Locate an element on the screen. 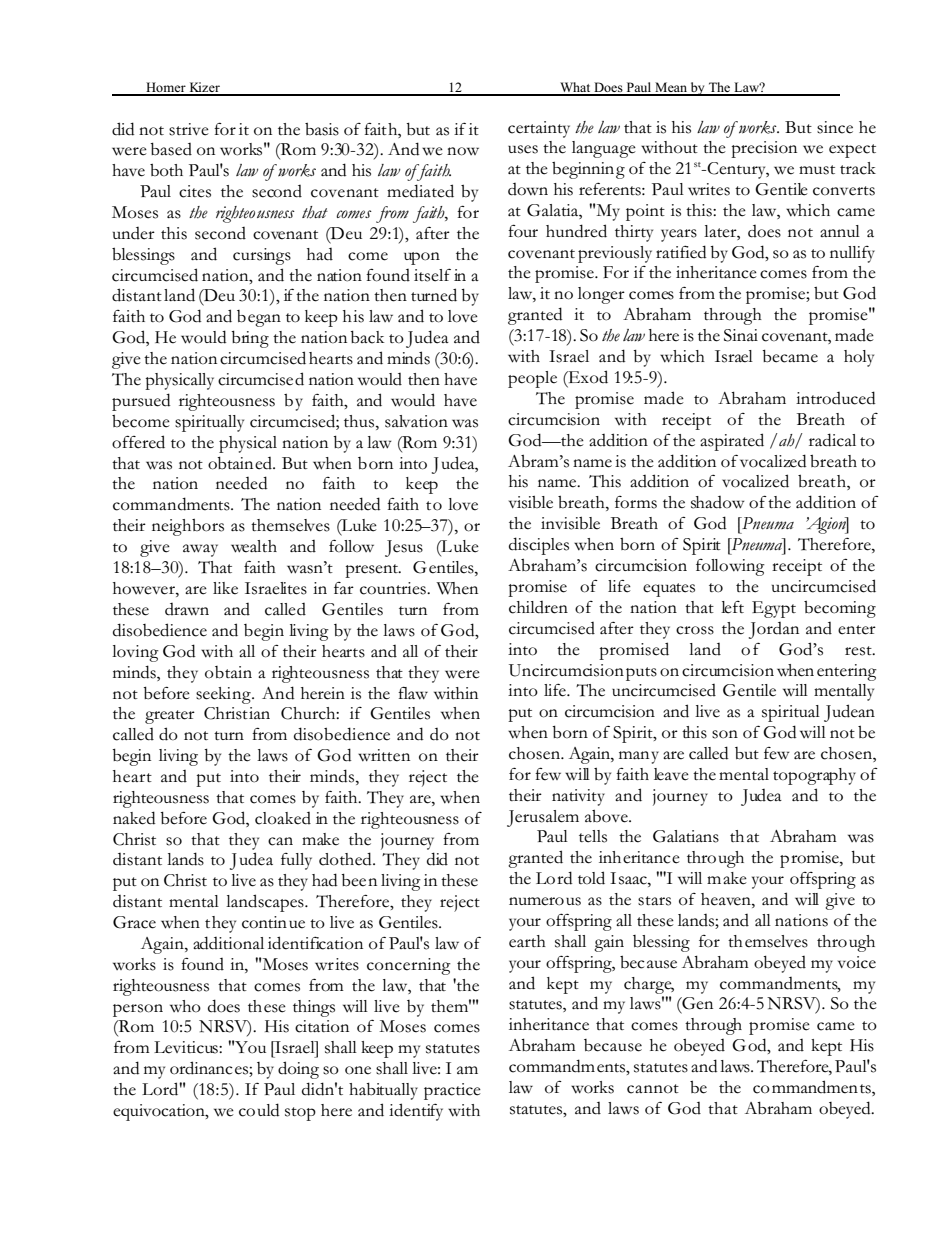  cannot is located at coordinates (653, 1089).
